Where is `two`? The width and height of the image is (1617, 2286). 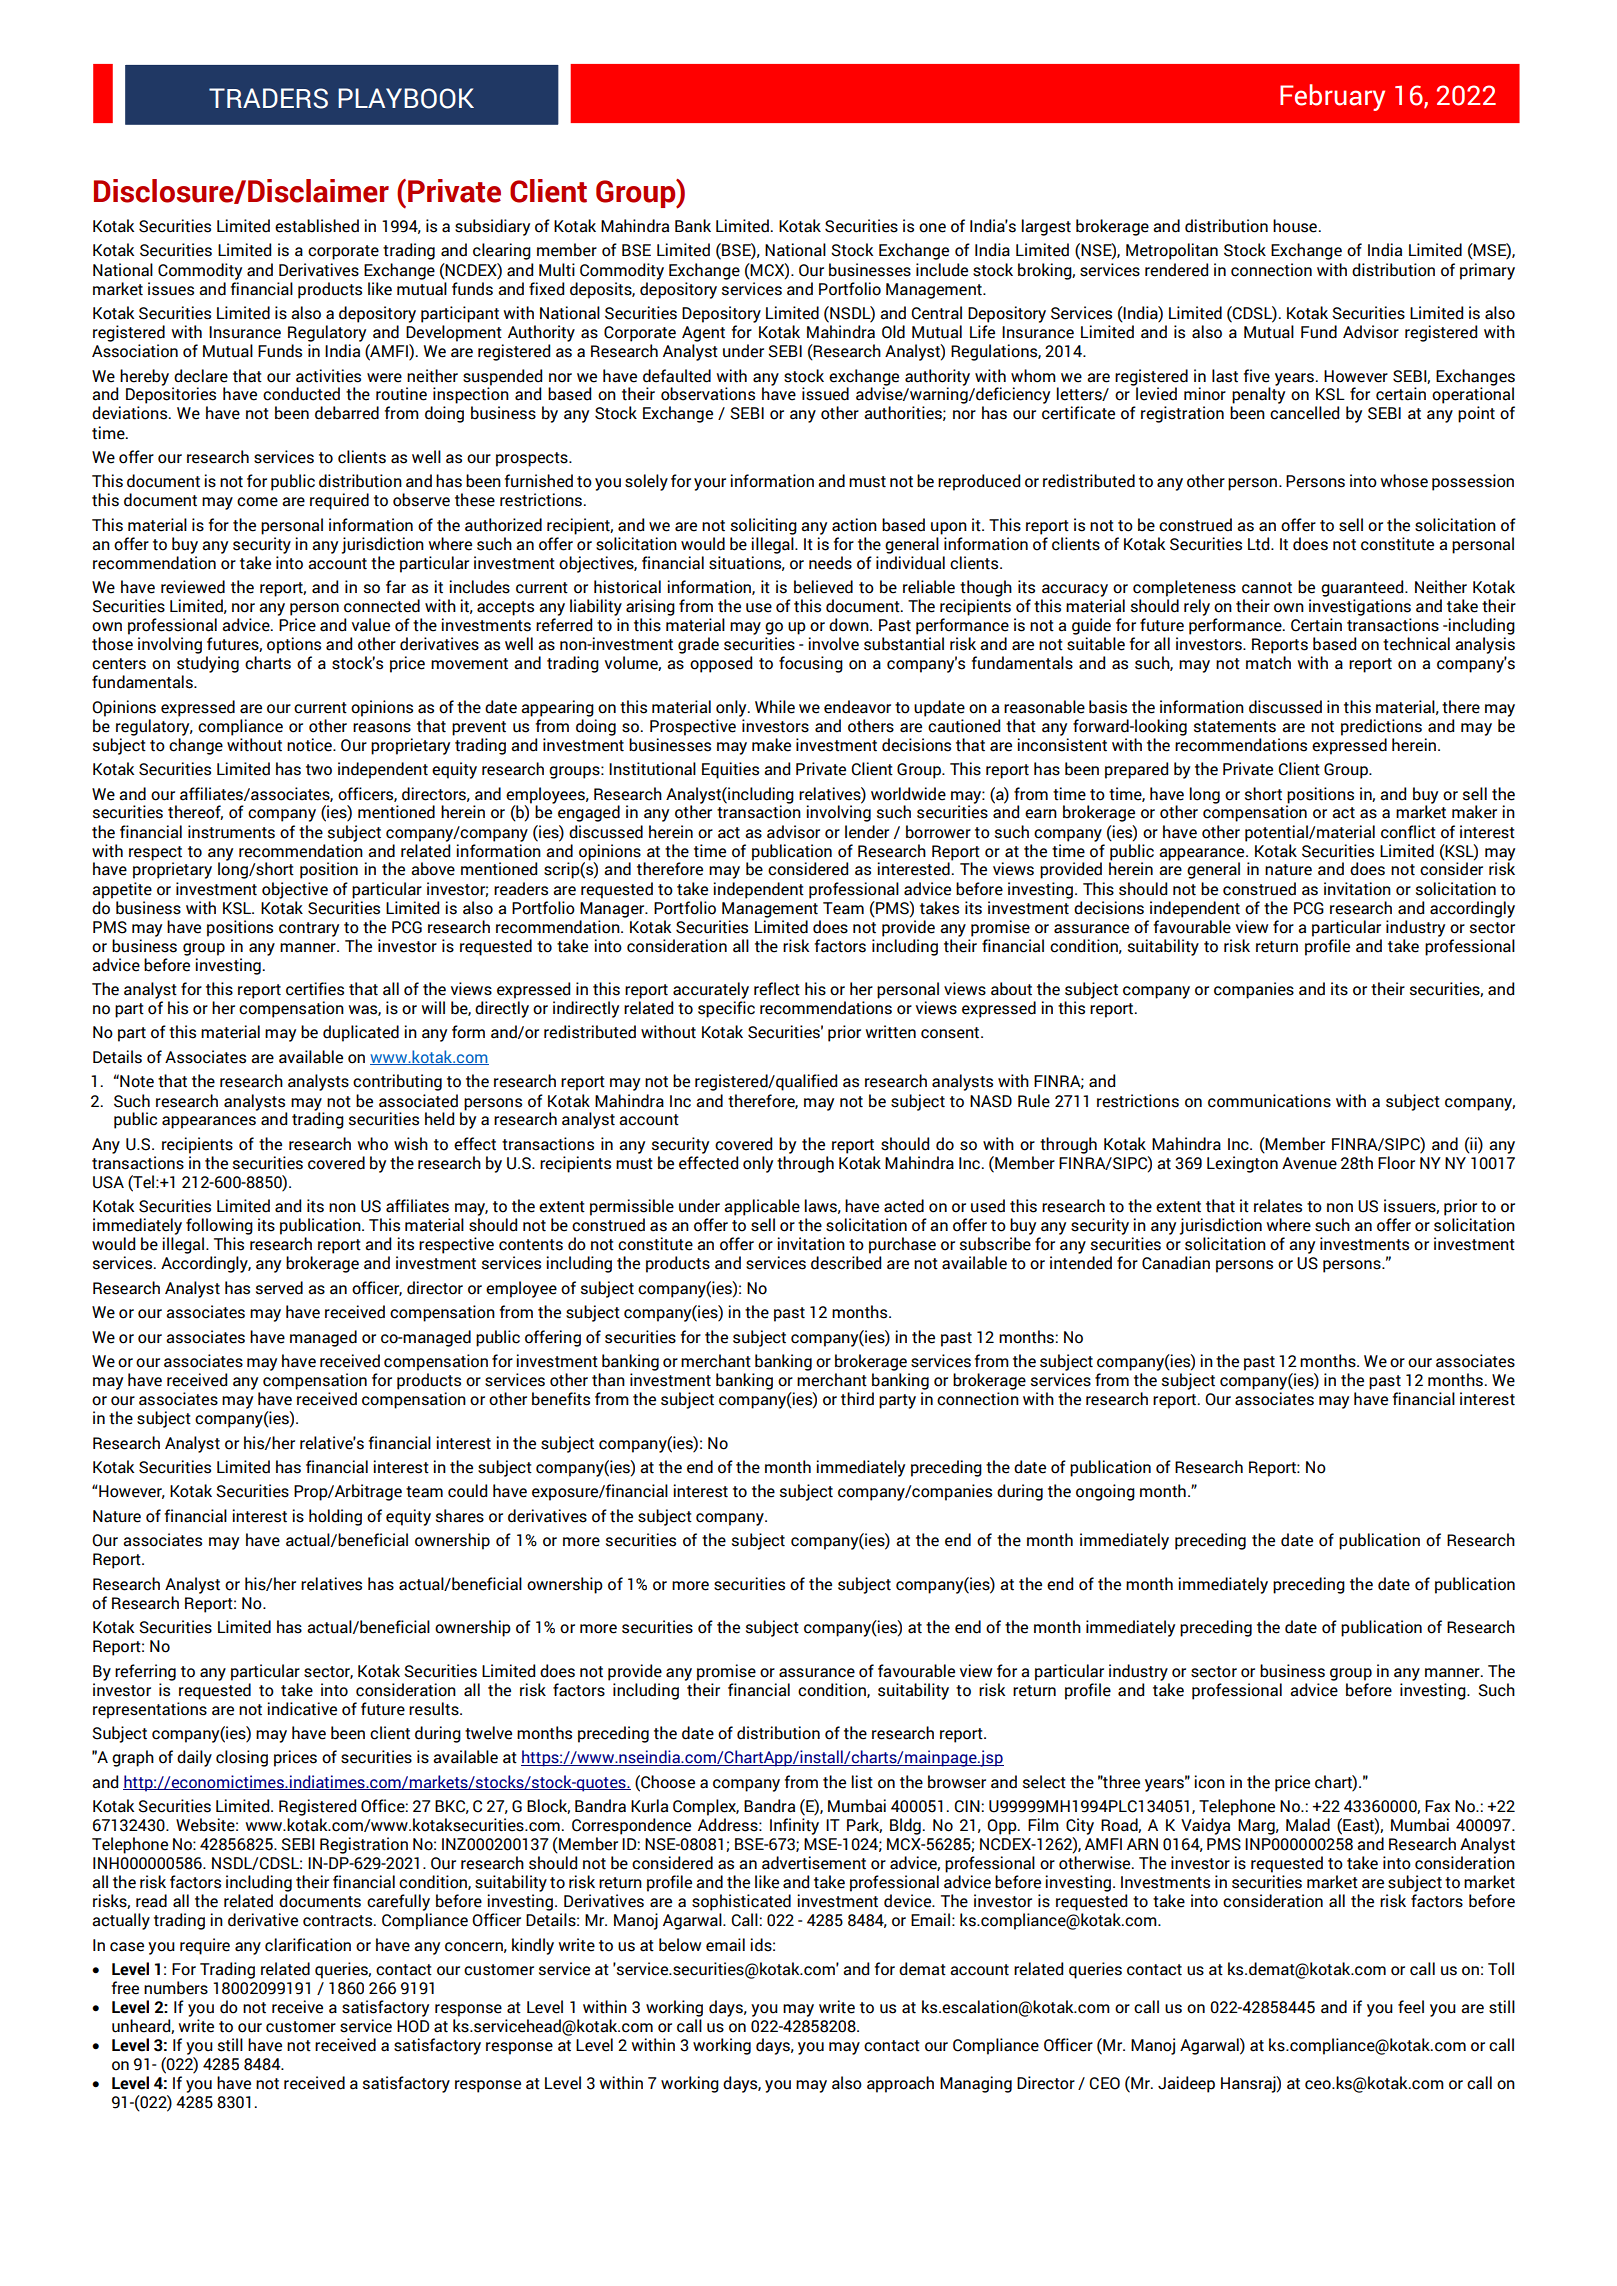
two is located at coordinates (319, 770).
